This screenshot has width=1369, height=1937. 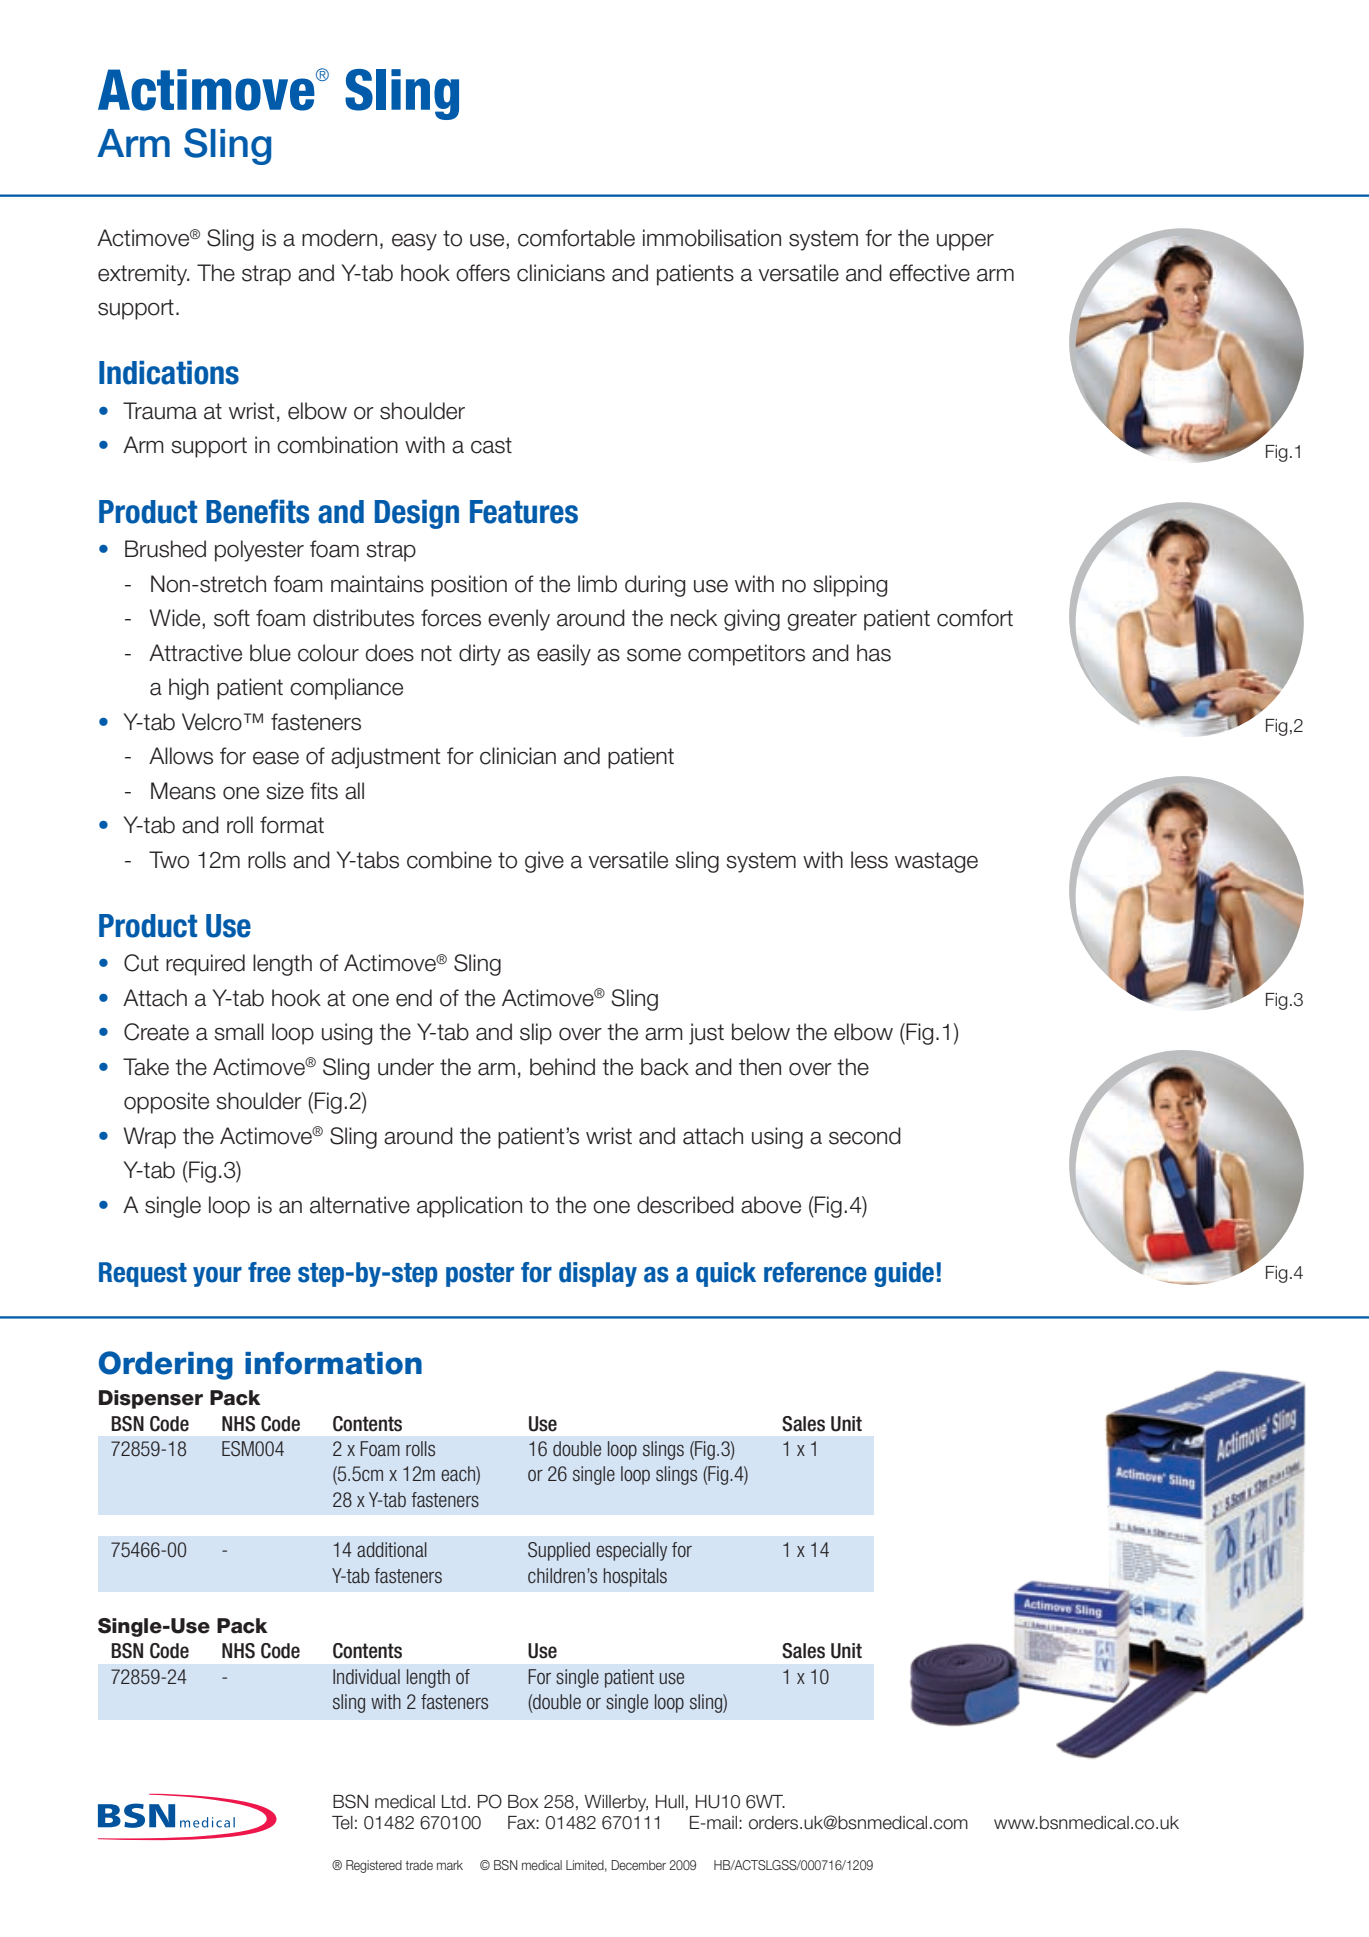 I want to click on behind, so click(x=562, y=1067).
